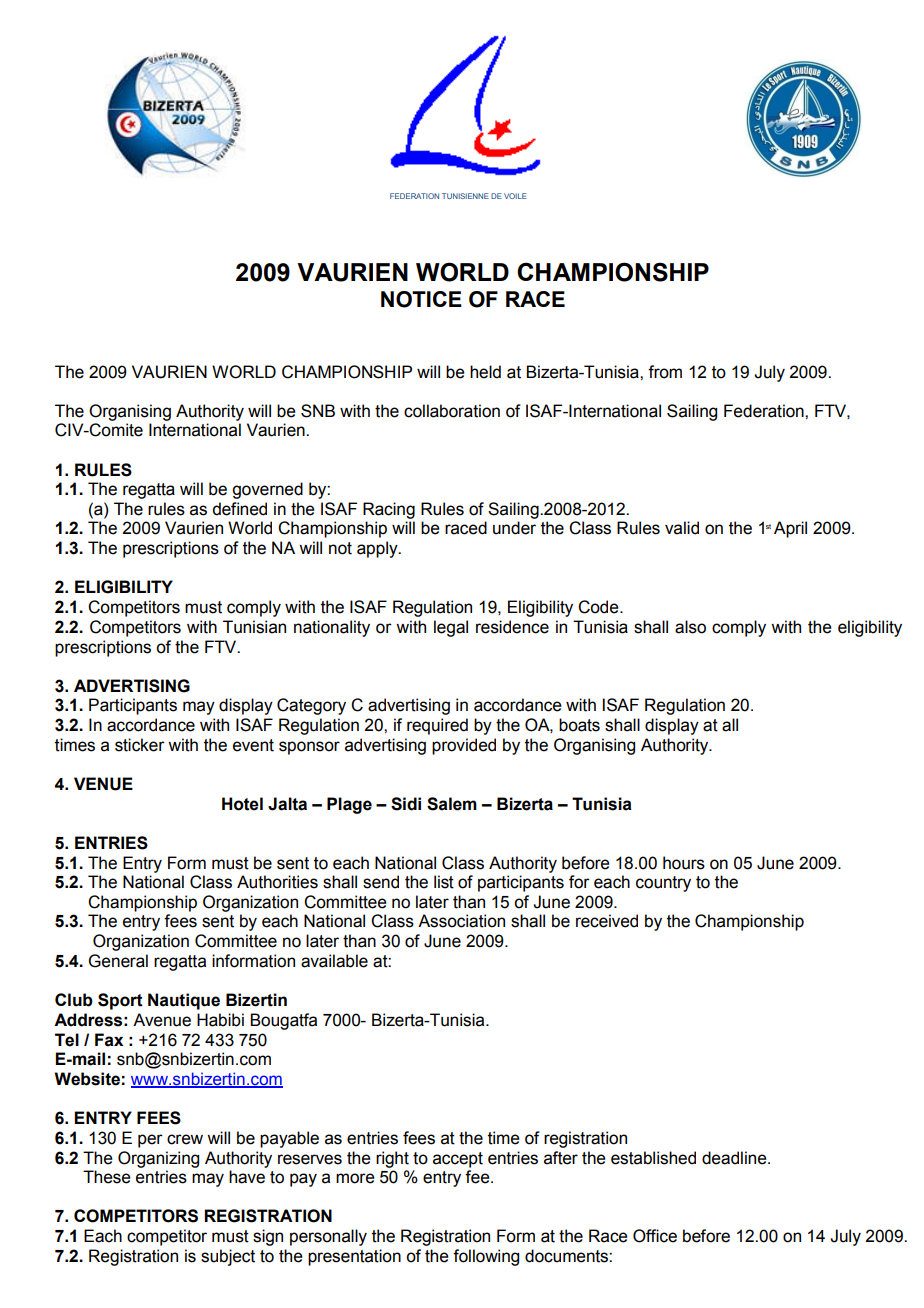 The width and height of the screenshot is (924, 1308). Describe the element at coordinates (451, 628) in the screenshot. I see `legal` at that location.
